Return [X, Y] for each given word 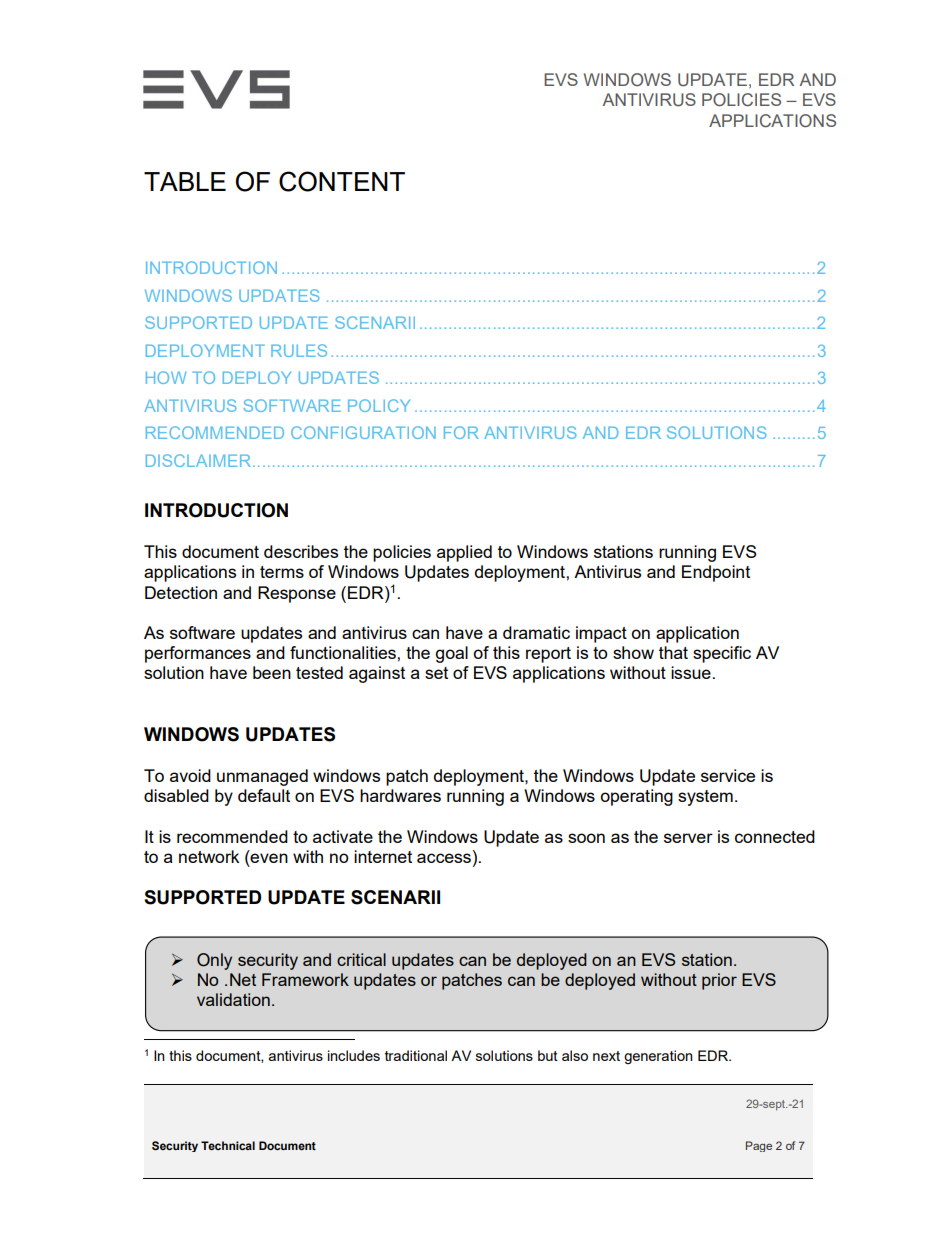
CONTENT [342, 181]
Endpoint [716, 573]
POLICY [379, 405]
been [272, 672]
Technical [228, 1145]
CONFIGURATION [363, 432]
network [209, 856]
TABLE [185, 181]
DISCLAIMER [200, 460]
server [688, 838]
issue [691, 672]
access [445, 858]
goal [451, 654]
